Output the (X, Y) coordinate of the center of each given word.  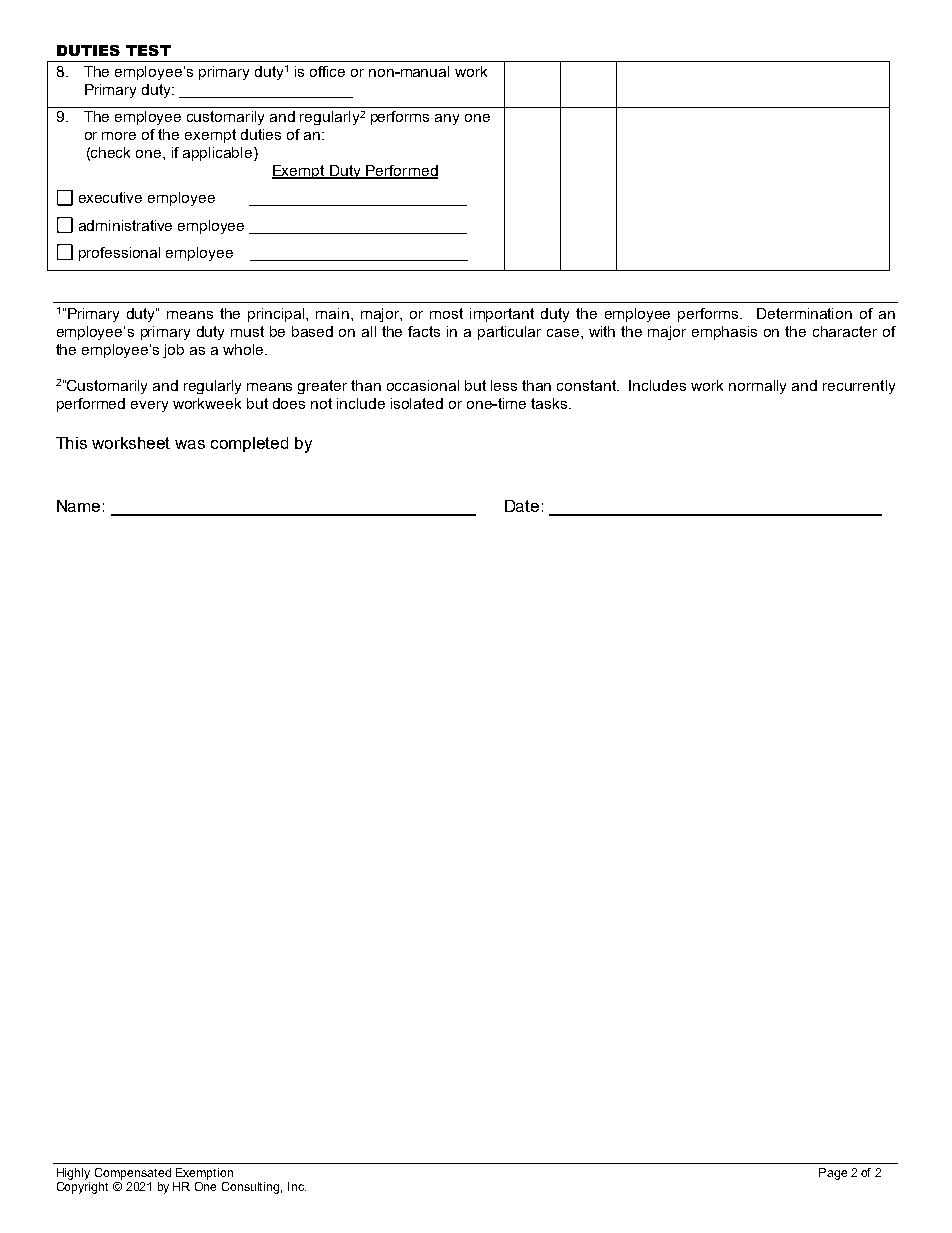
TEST (148, 50)
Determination (804, 313)
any (447, 119)
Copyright (82, 1188)
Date (522, 506)
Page (833, 1174)
